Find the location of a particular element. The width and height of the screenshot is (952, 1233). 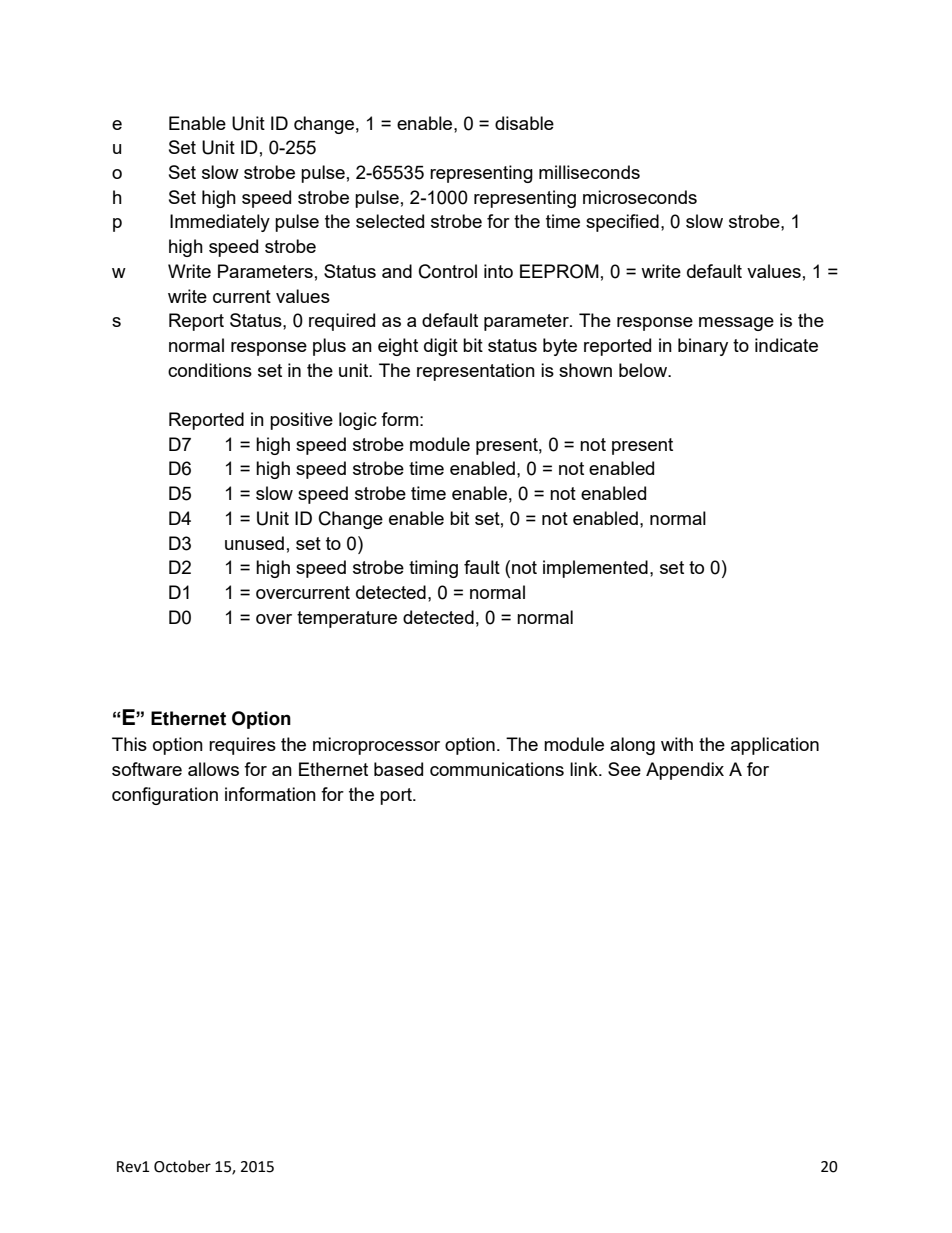

communications is located at coordinates (497, 769).
